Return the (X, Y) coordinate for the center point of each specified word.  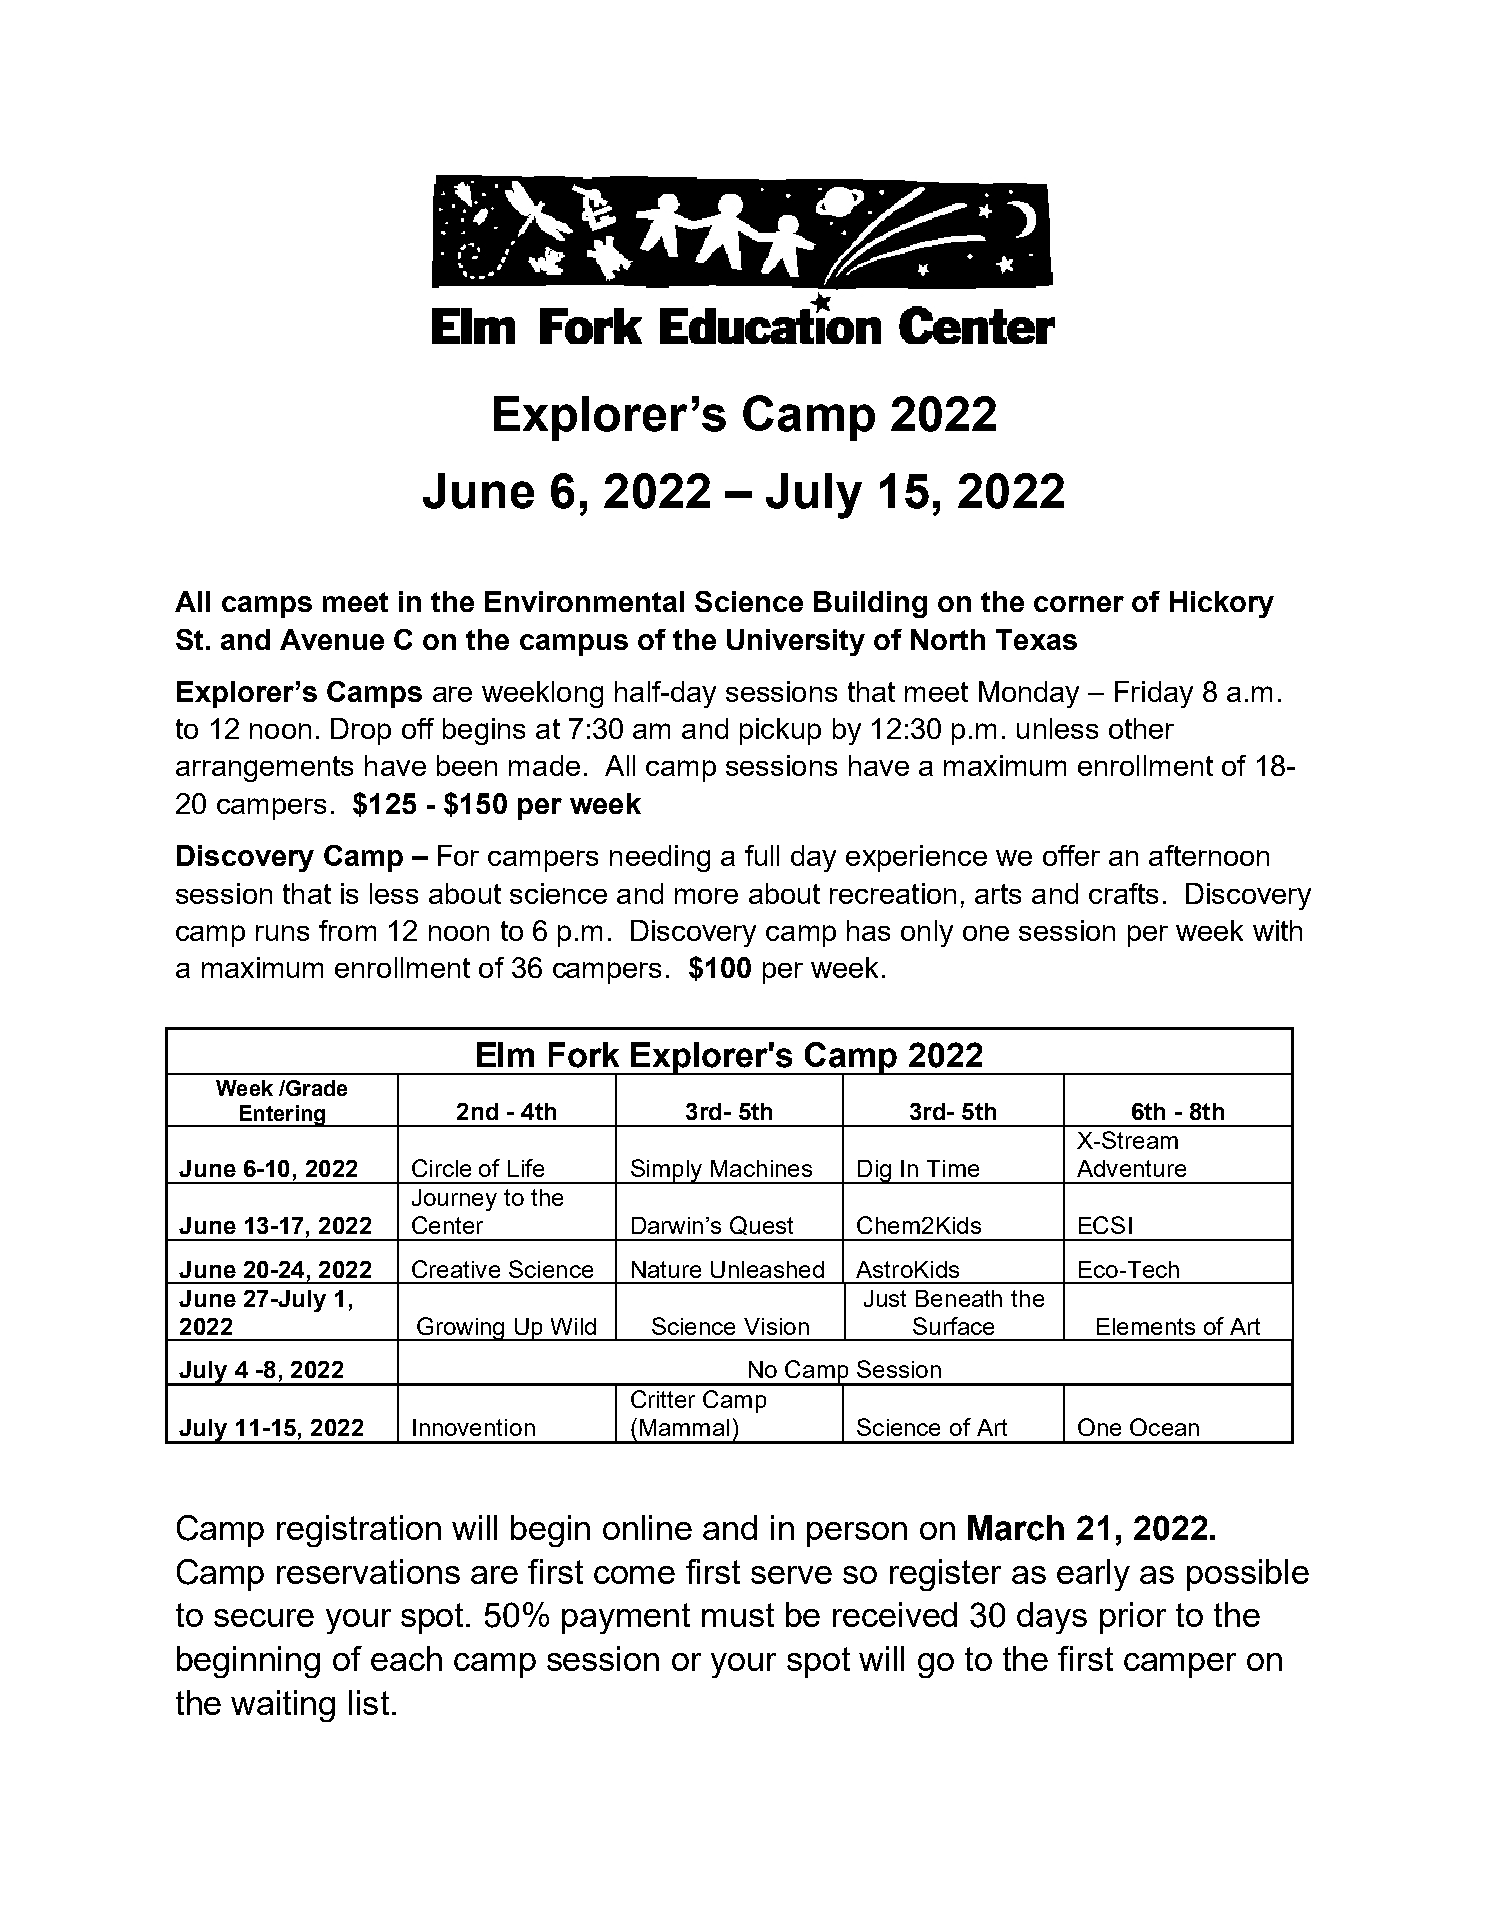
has (868, 930)
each (406, 1658)
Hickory (1222, 604)
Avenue (332, 639)
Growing (461, 1329)
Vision (776, 1326)
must (738, 1615)
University (796, 642)
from (347, 930)
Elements (1146, 1326)
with (1277, 930)
